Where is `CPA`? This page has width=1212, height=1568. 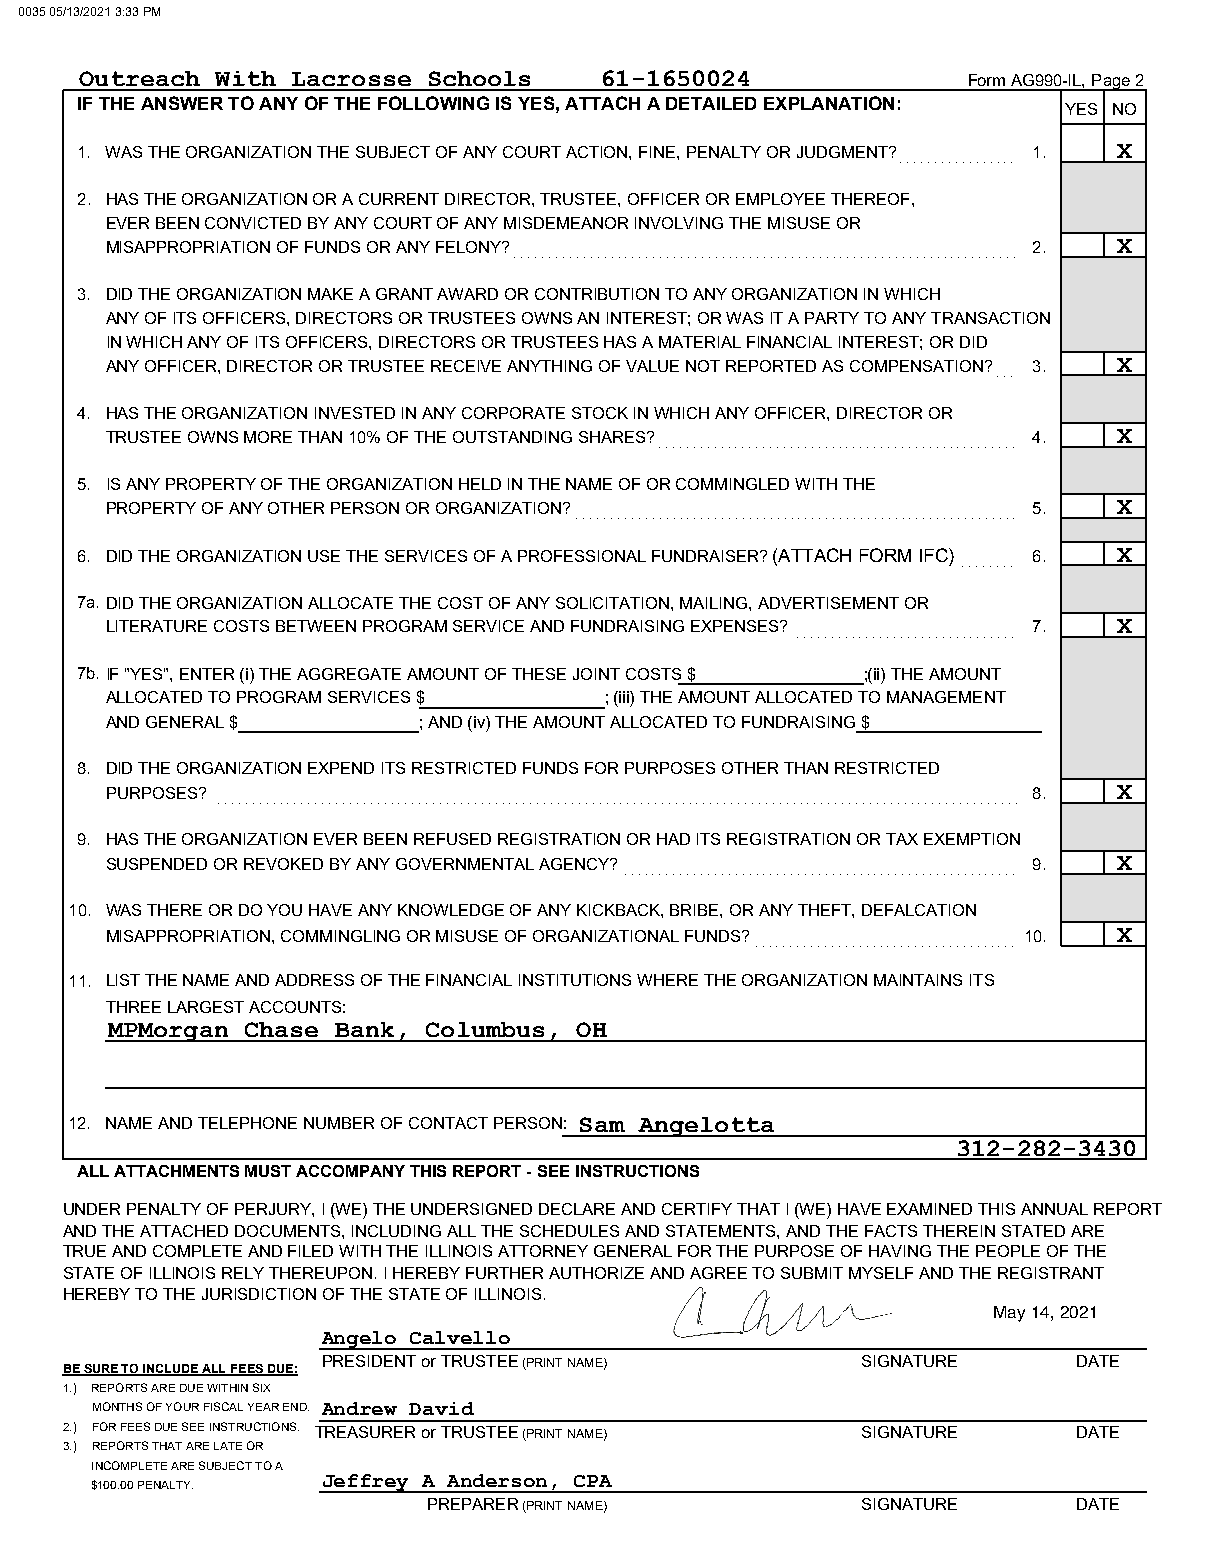
CPA is located at coordinates (593, 1481).
